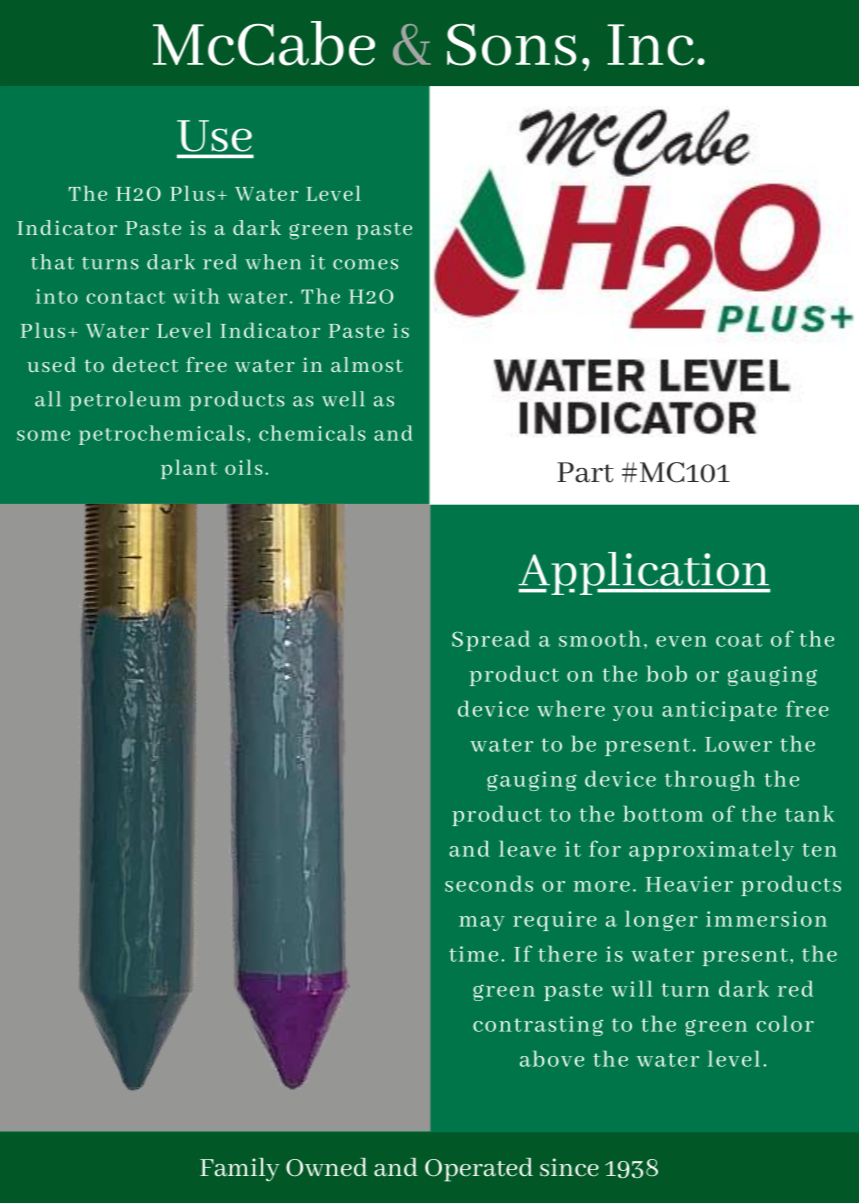 This page has height=1203, width=859. What do you see at coordinates (710, 780) in the page?
I see `through` at bounding box center [710, 780].
